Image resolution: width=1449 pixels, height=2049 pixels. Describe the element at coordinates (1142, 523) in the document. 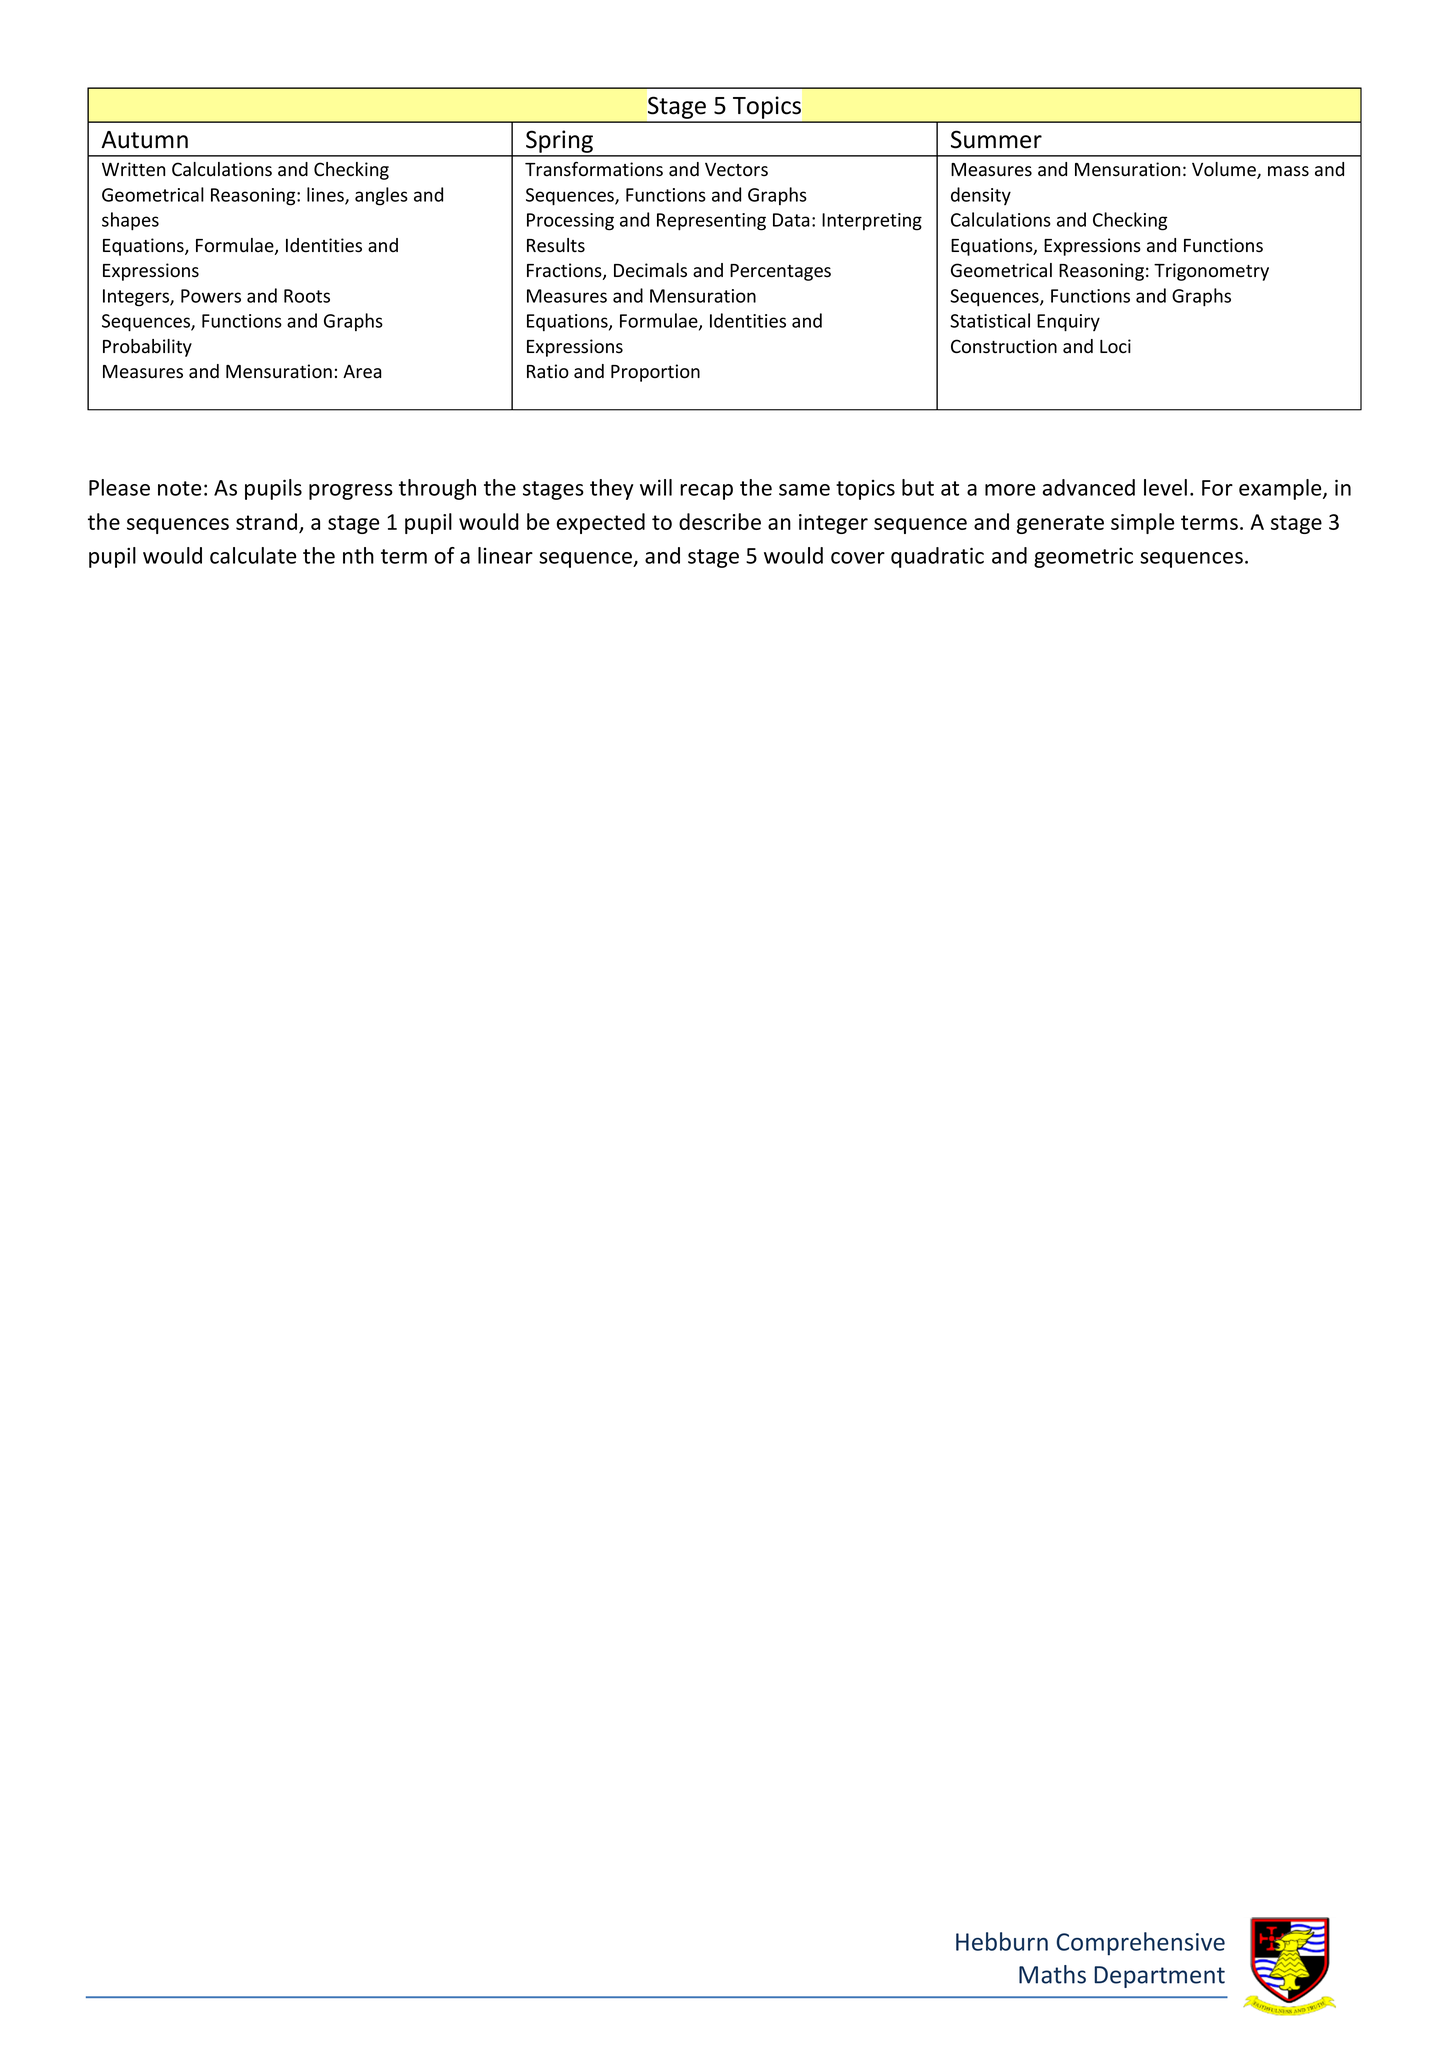

I see `simple` at that location.
